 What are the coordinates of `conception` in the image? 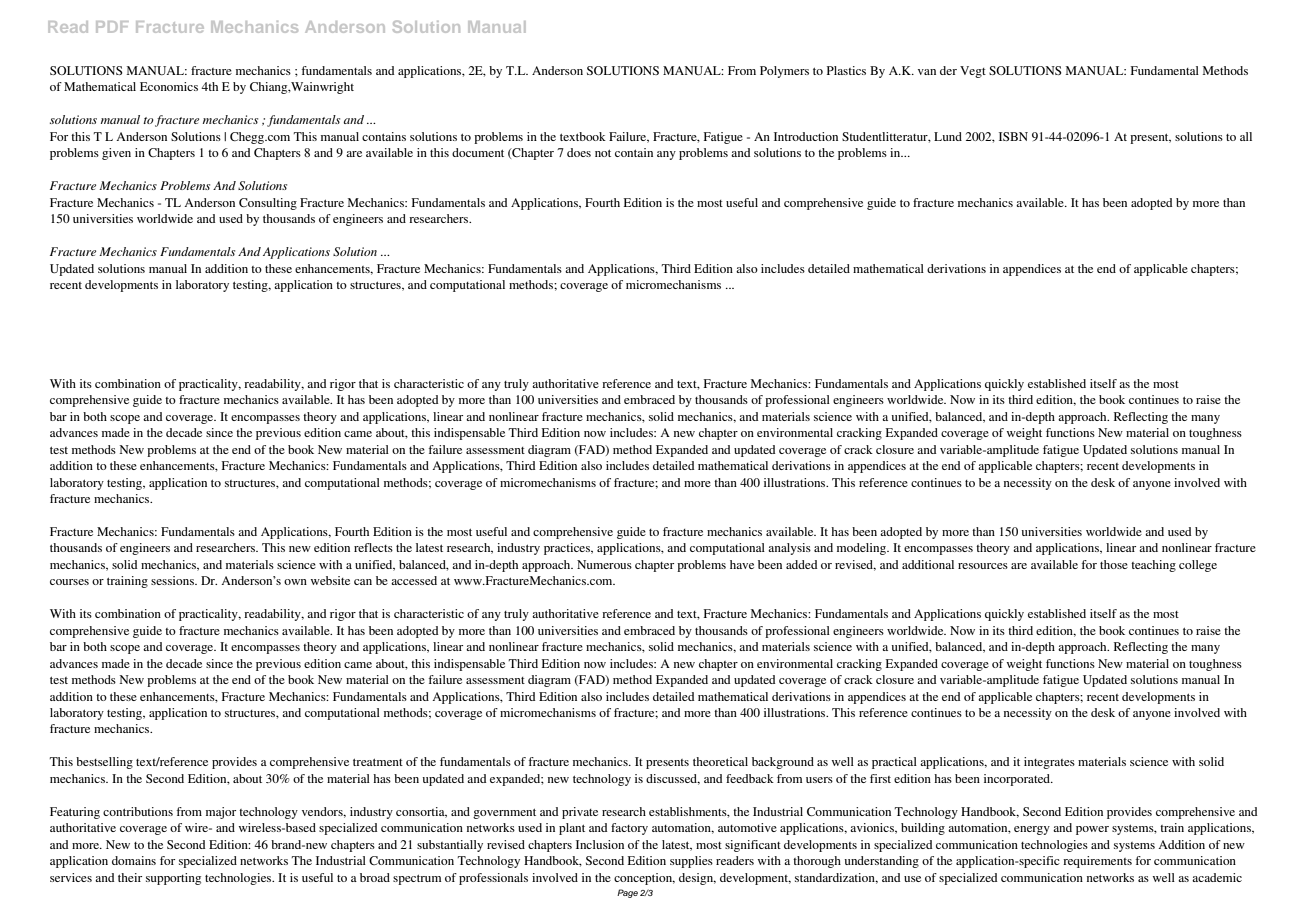 It's located at (644, 879).
